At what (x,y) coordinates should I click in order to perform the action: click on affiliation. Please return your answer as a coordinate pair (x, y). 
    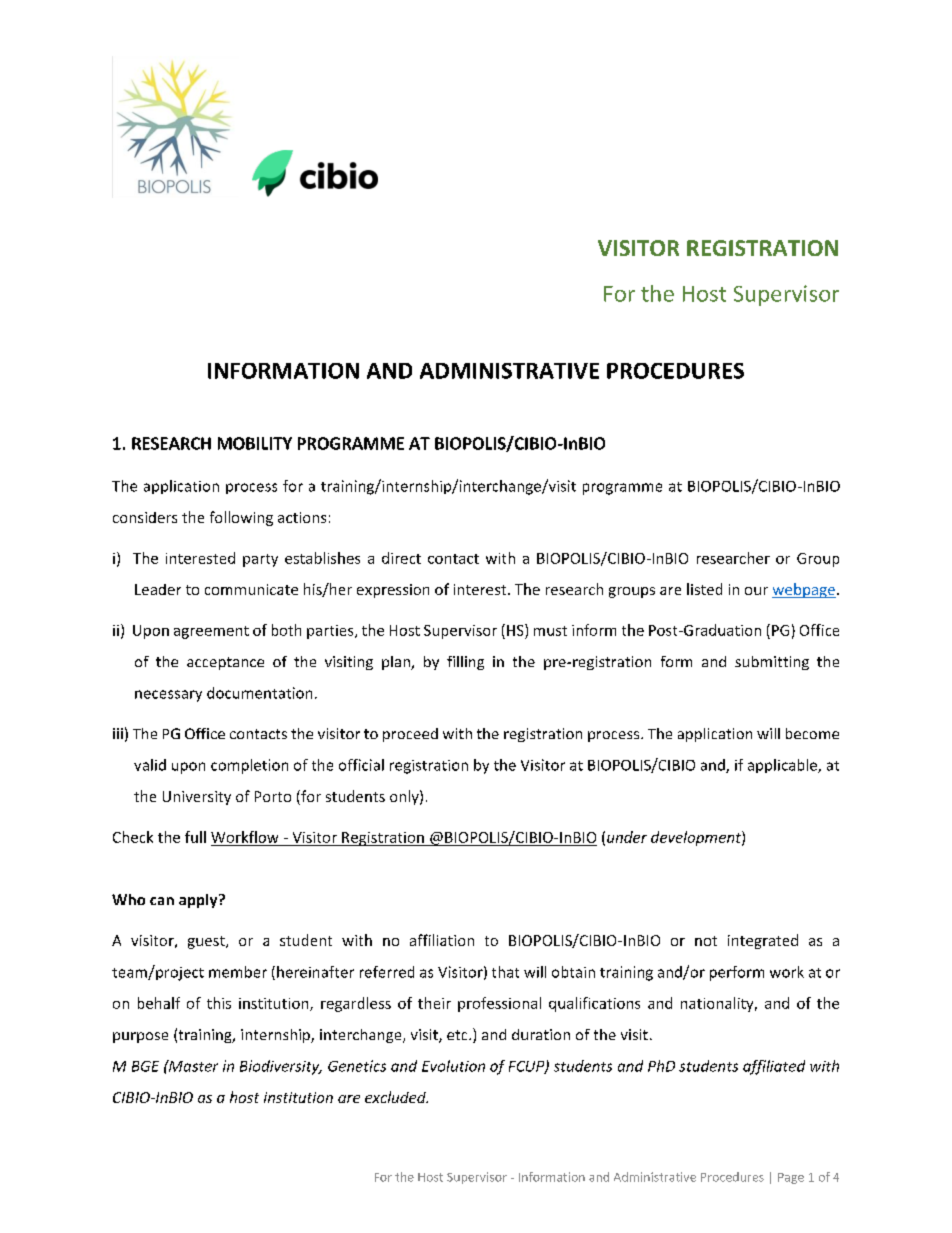
    Looking at the image, I should click on (442, 940).
